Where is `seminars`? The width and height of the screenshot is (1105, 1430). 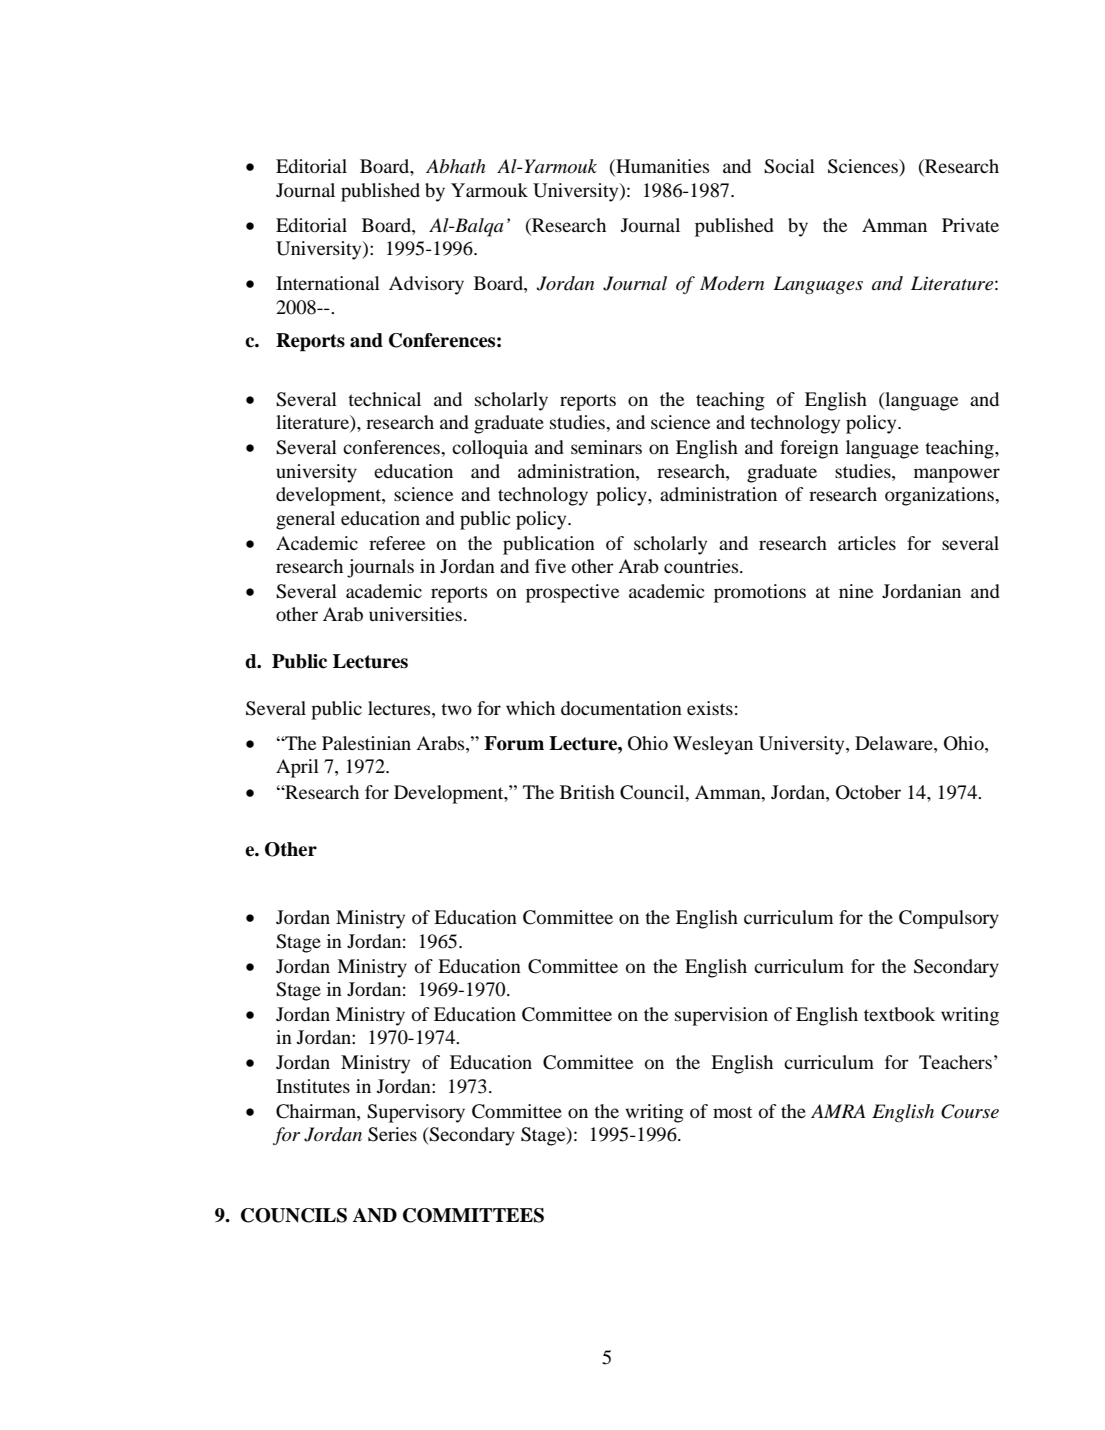 seminars is located at coordinates (606, 447).
